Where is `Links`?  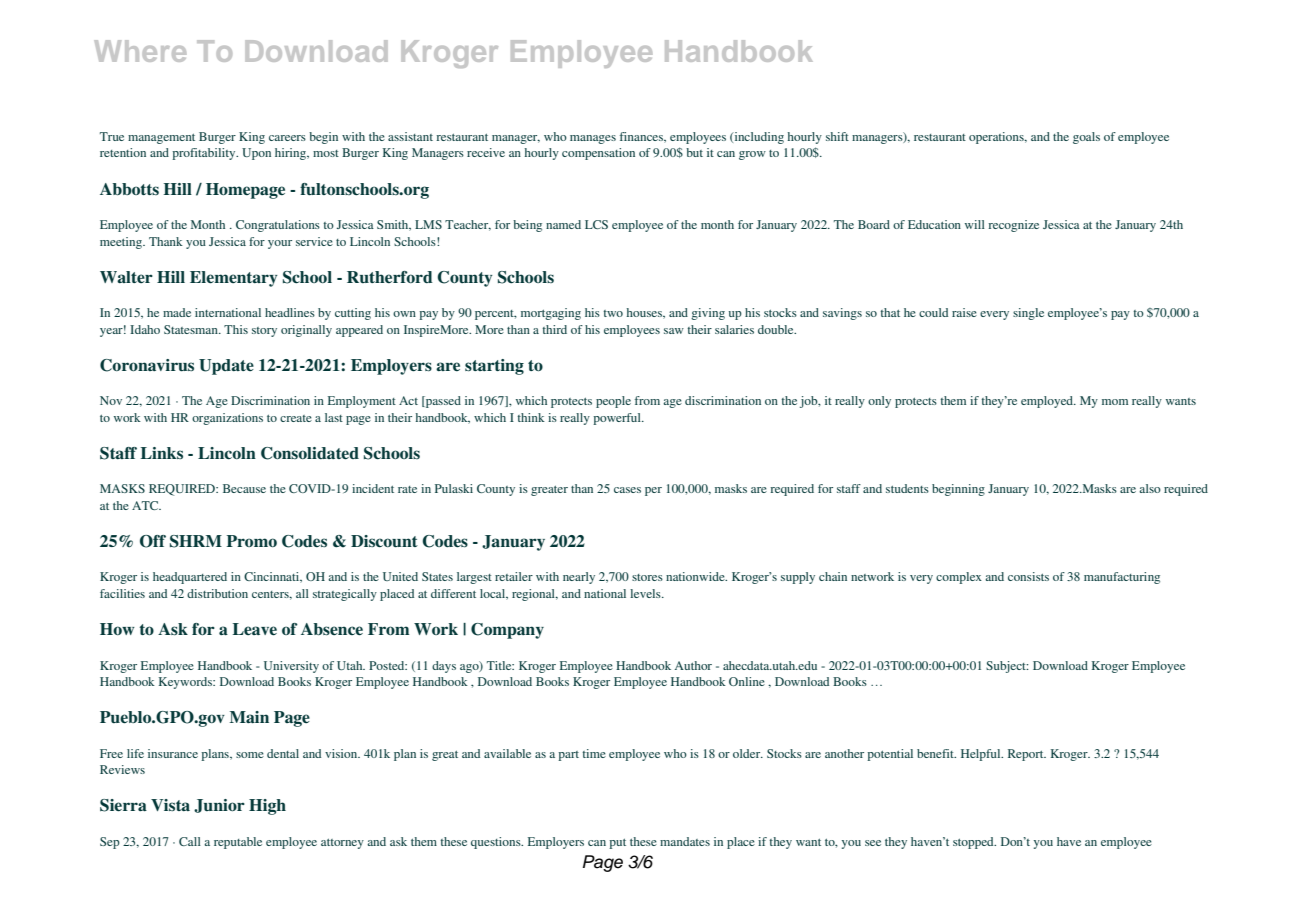
Links is located at coordinates (161, 453).
